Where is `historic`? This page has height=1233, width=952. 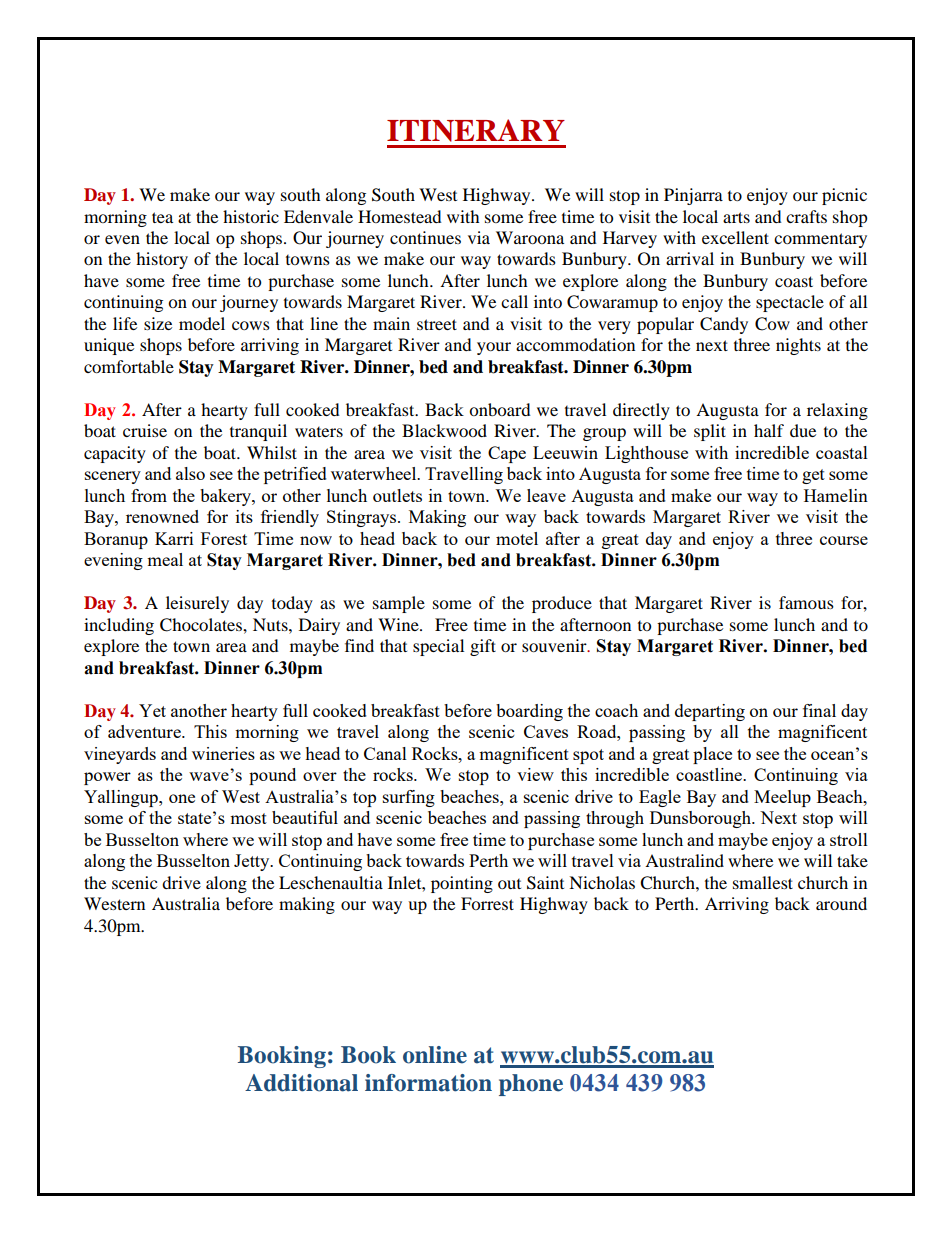
historic is located at coordinates (251, 216).
